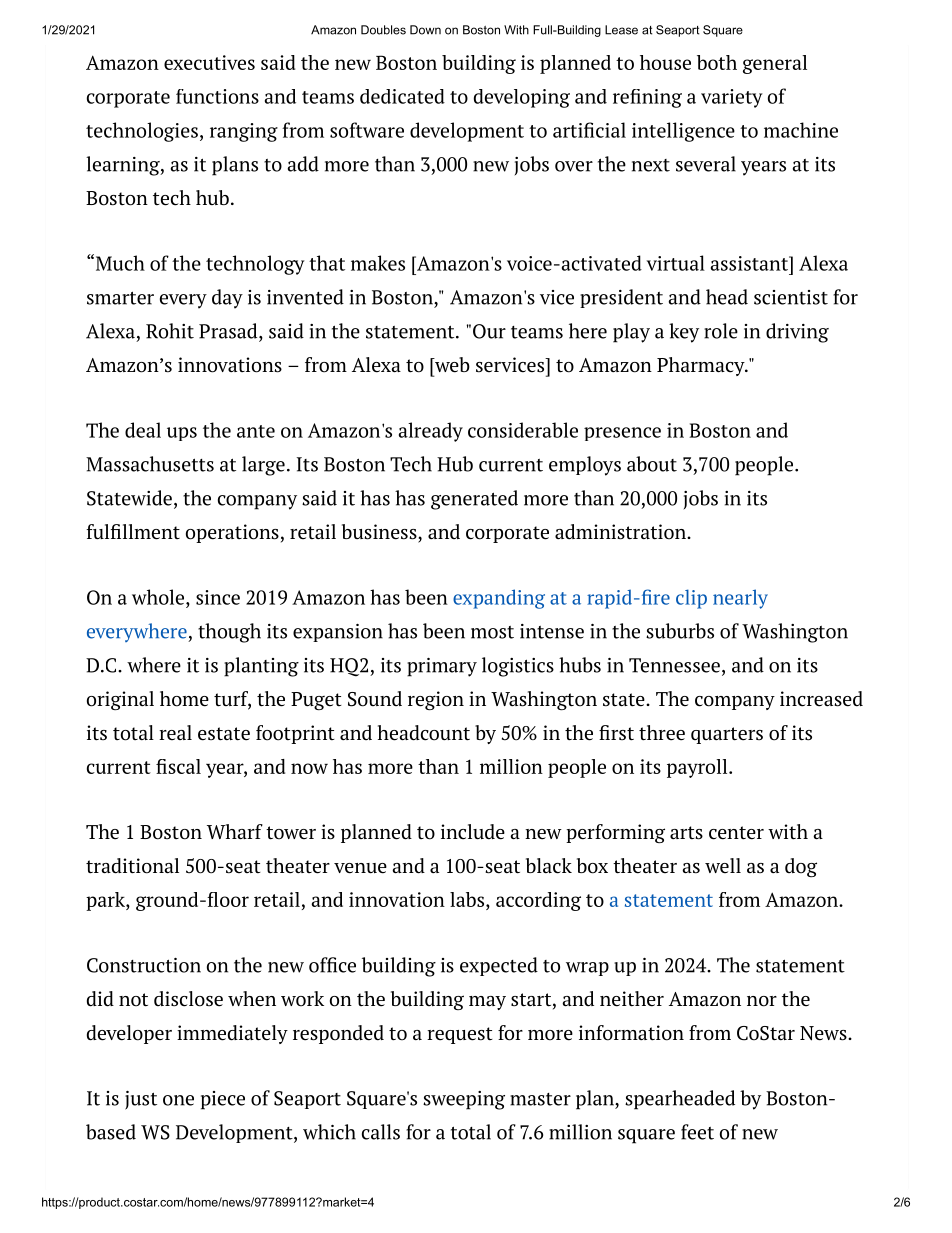 The image size is (952, 1233). Describe the element at coordinates (209, 62) in the screenshot. I see `executives` at that location.
